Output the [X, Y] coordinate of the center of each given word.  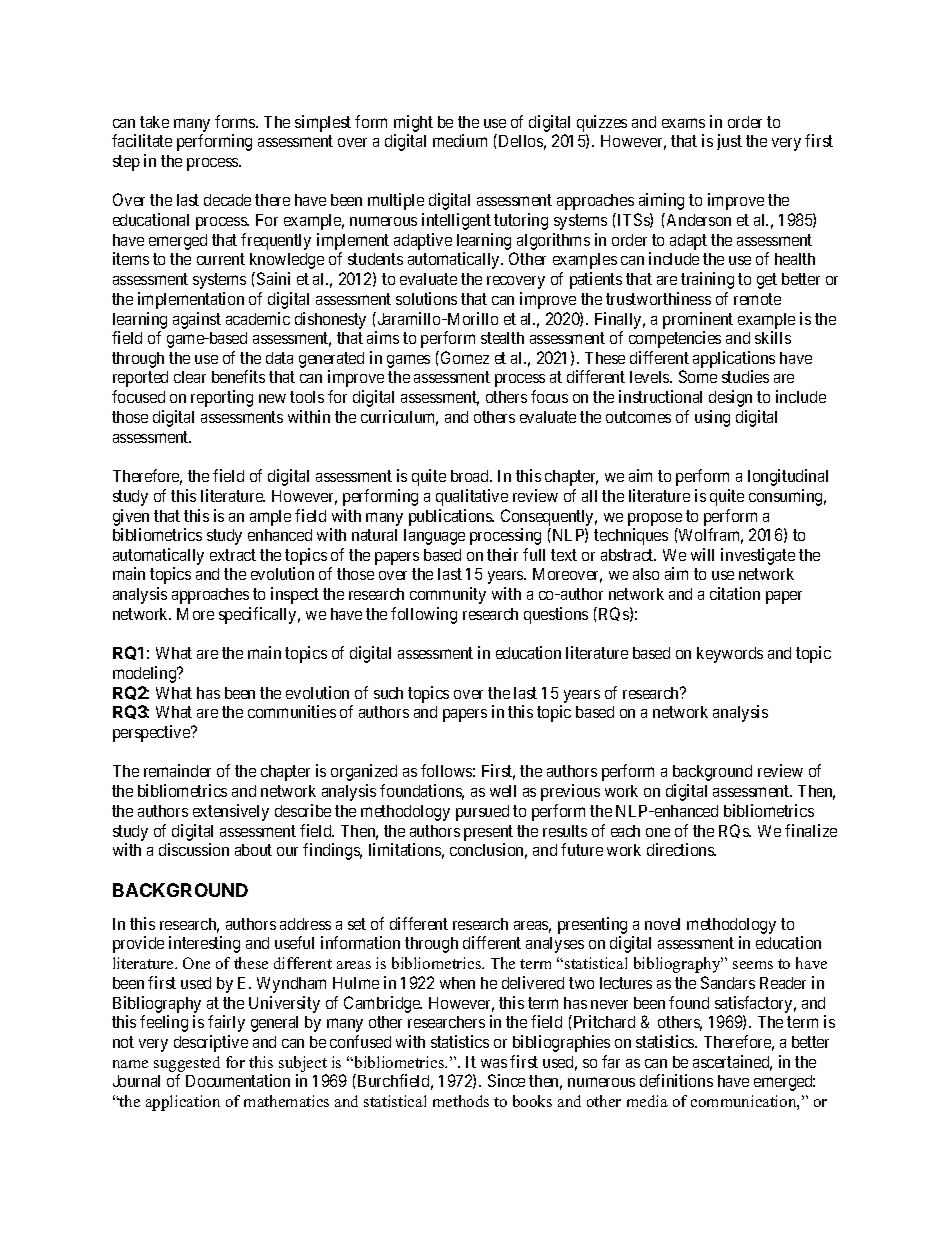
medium [460, 140]
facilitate [142, 140]
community [448, 595]
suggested [187, 1064]
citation [735, 593]
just [729, 142]
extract [233, 555]
